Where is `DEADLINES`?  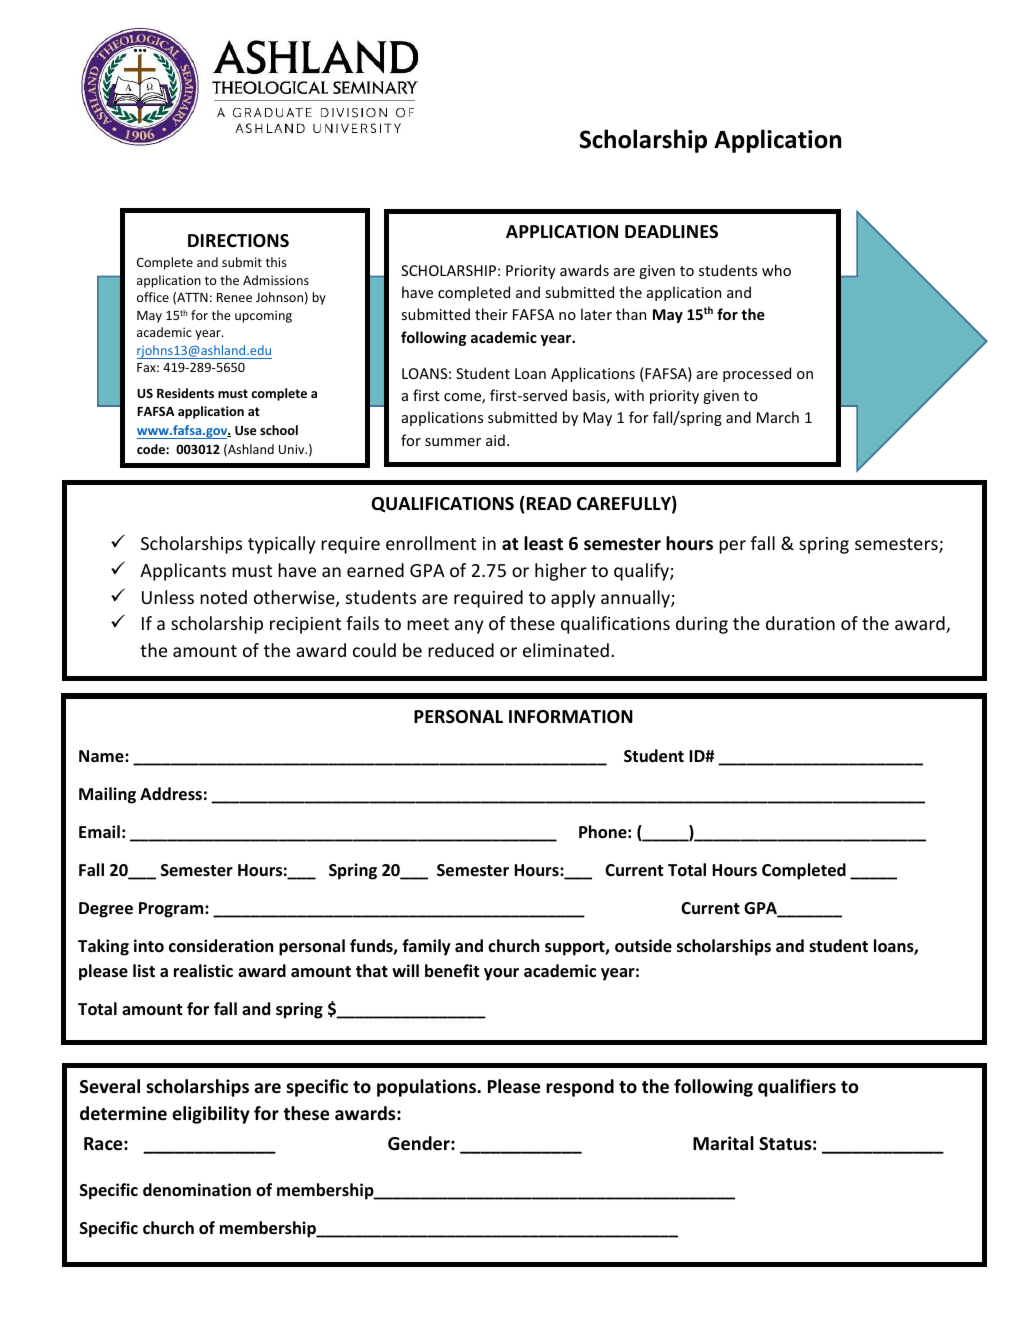 DEADLINES is located at coordinates (671, 231).
